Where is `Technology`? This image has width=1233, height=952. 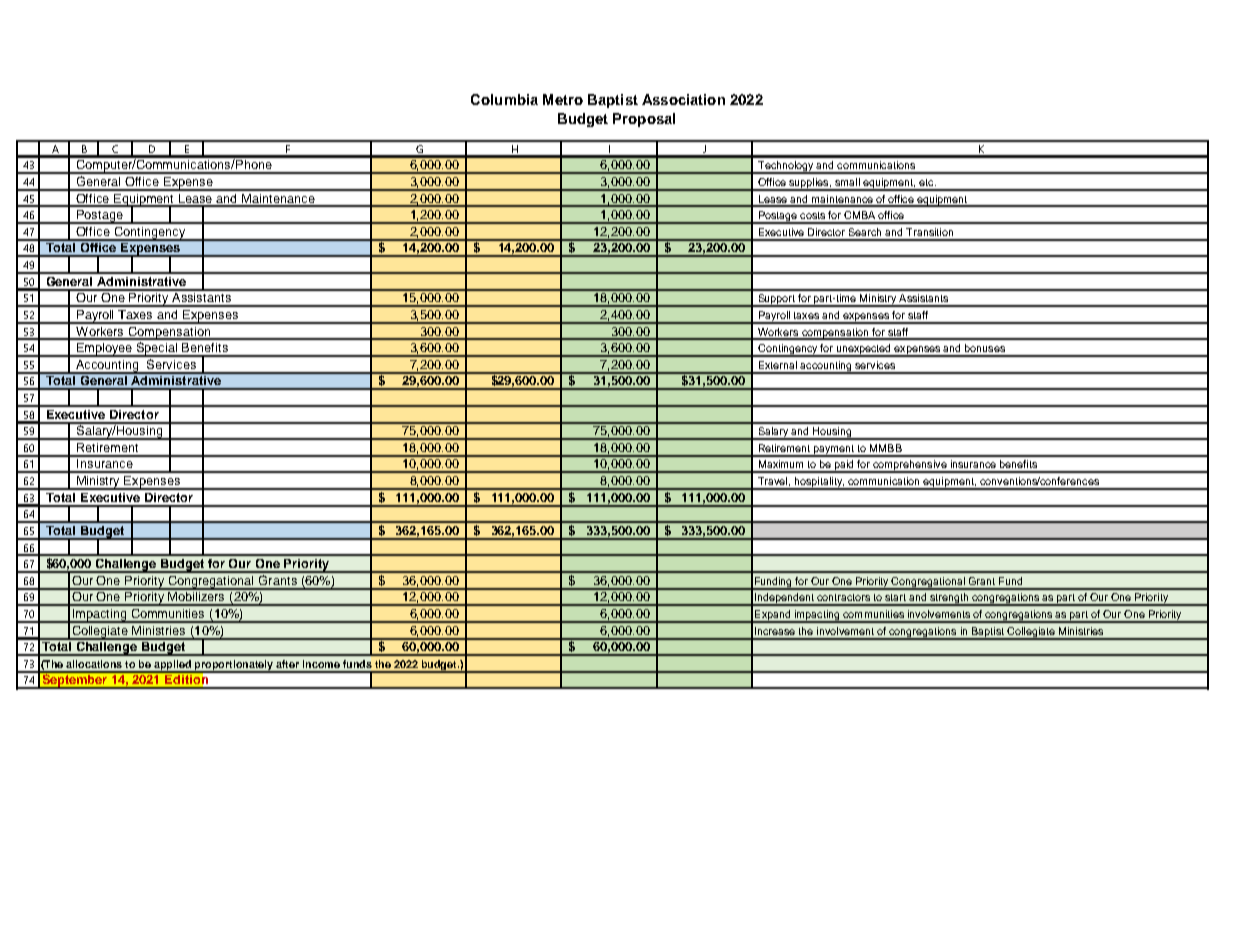
Technology is located at coordinates (786, 167).
